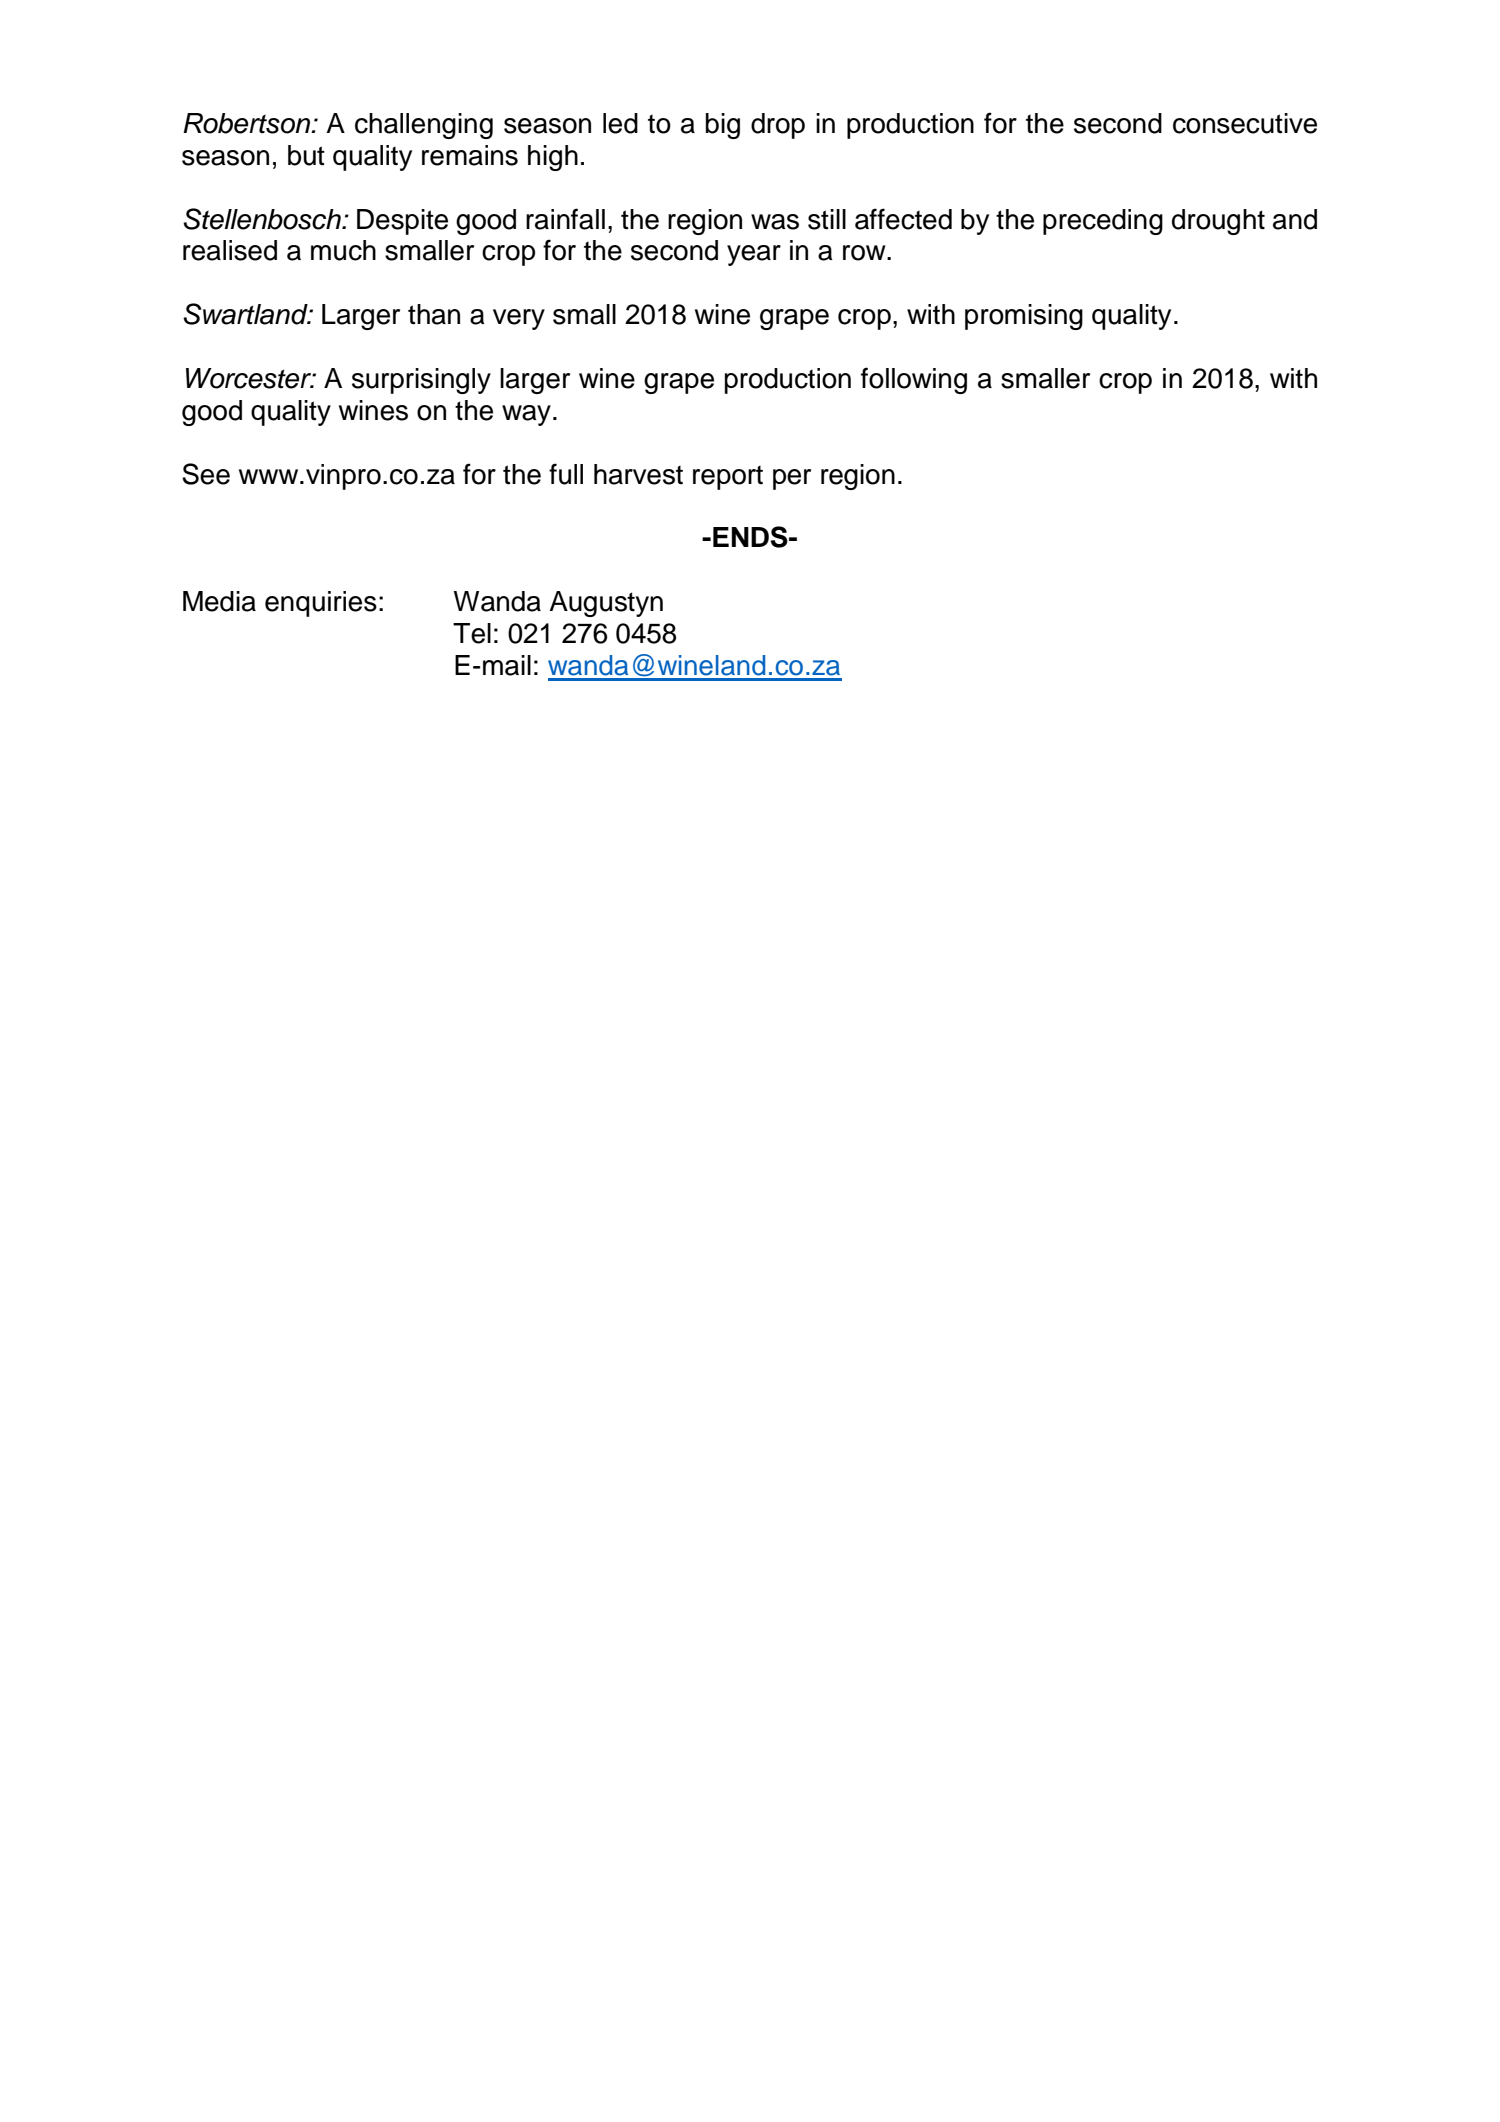 This page has height=2122, width=1500. I want to click on See, so click(206, 474).
